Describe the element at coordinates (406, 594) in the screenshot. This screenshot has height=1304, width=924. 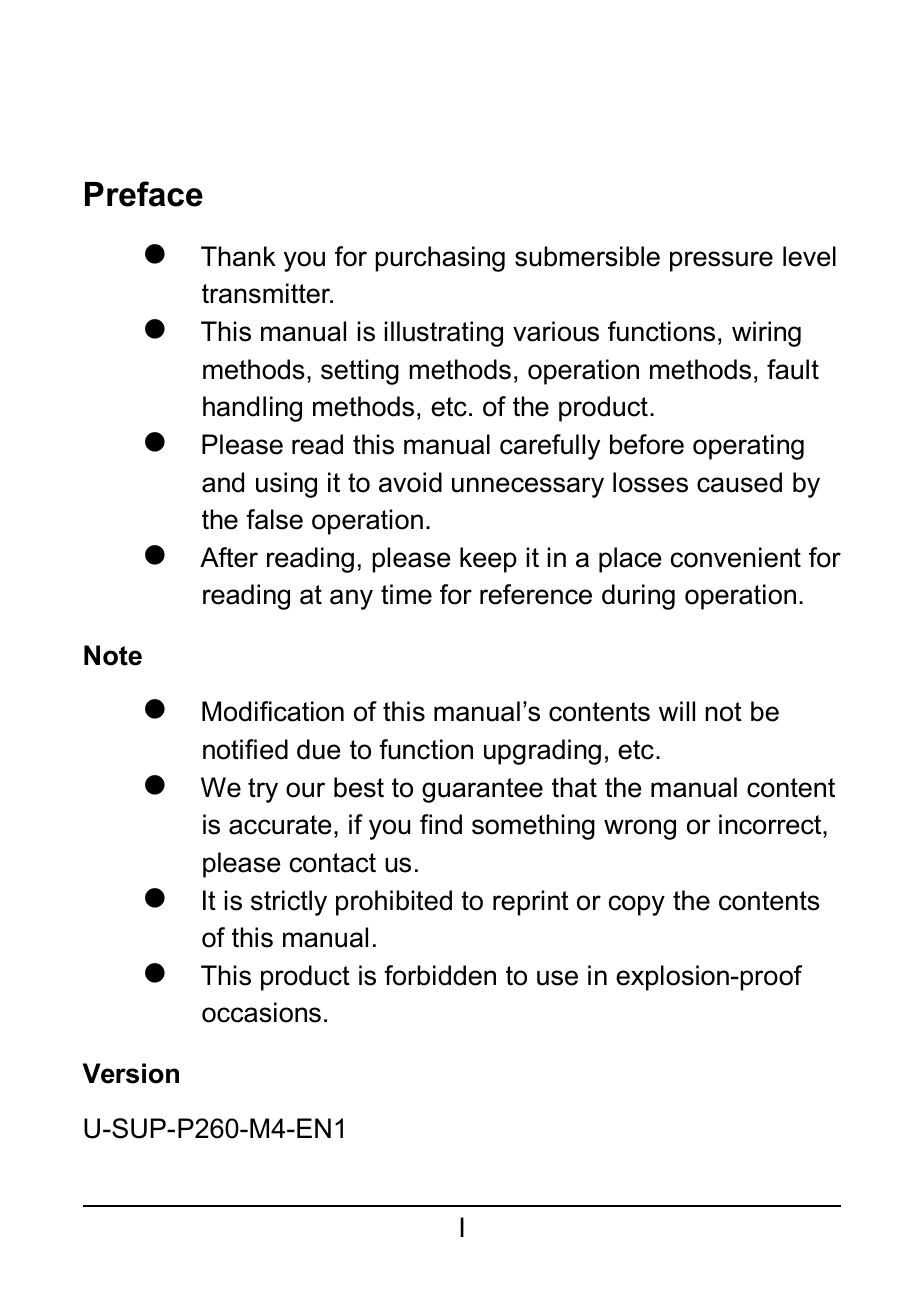
I see `time` at that location.
